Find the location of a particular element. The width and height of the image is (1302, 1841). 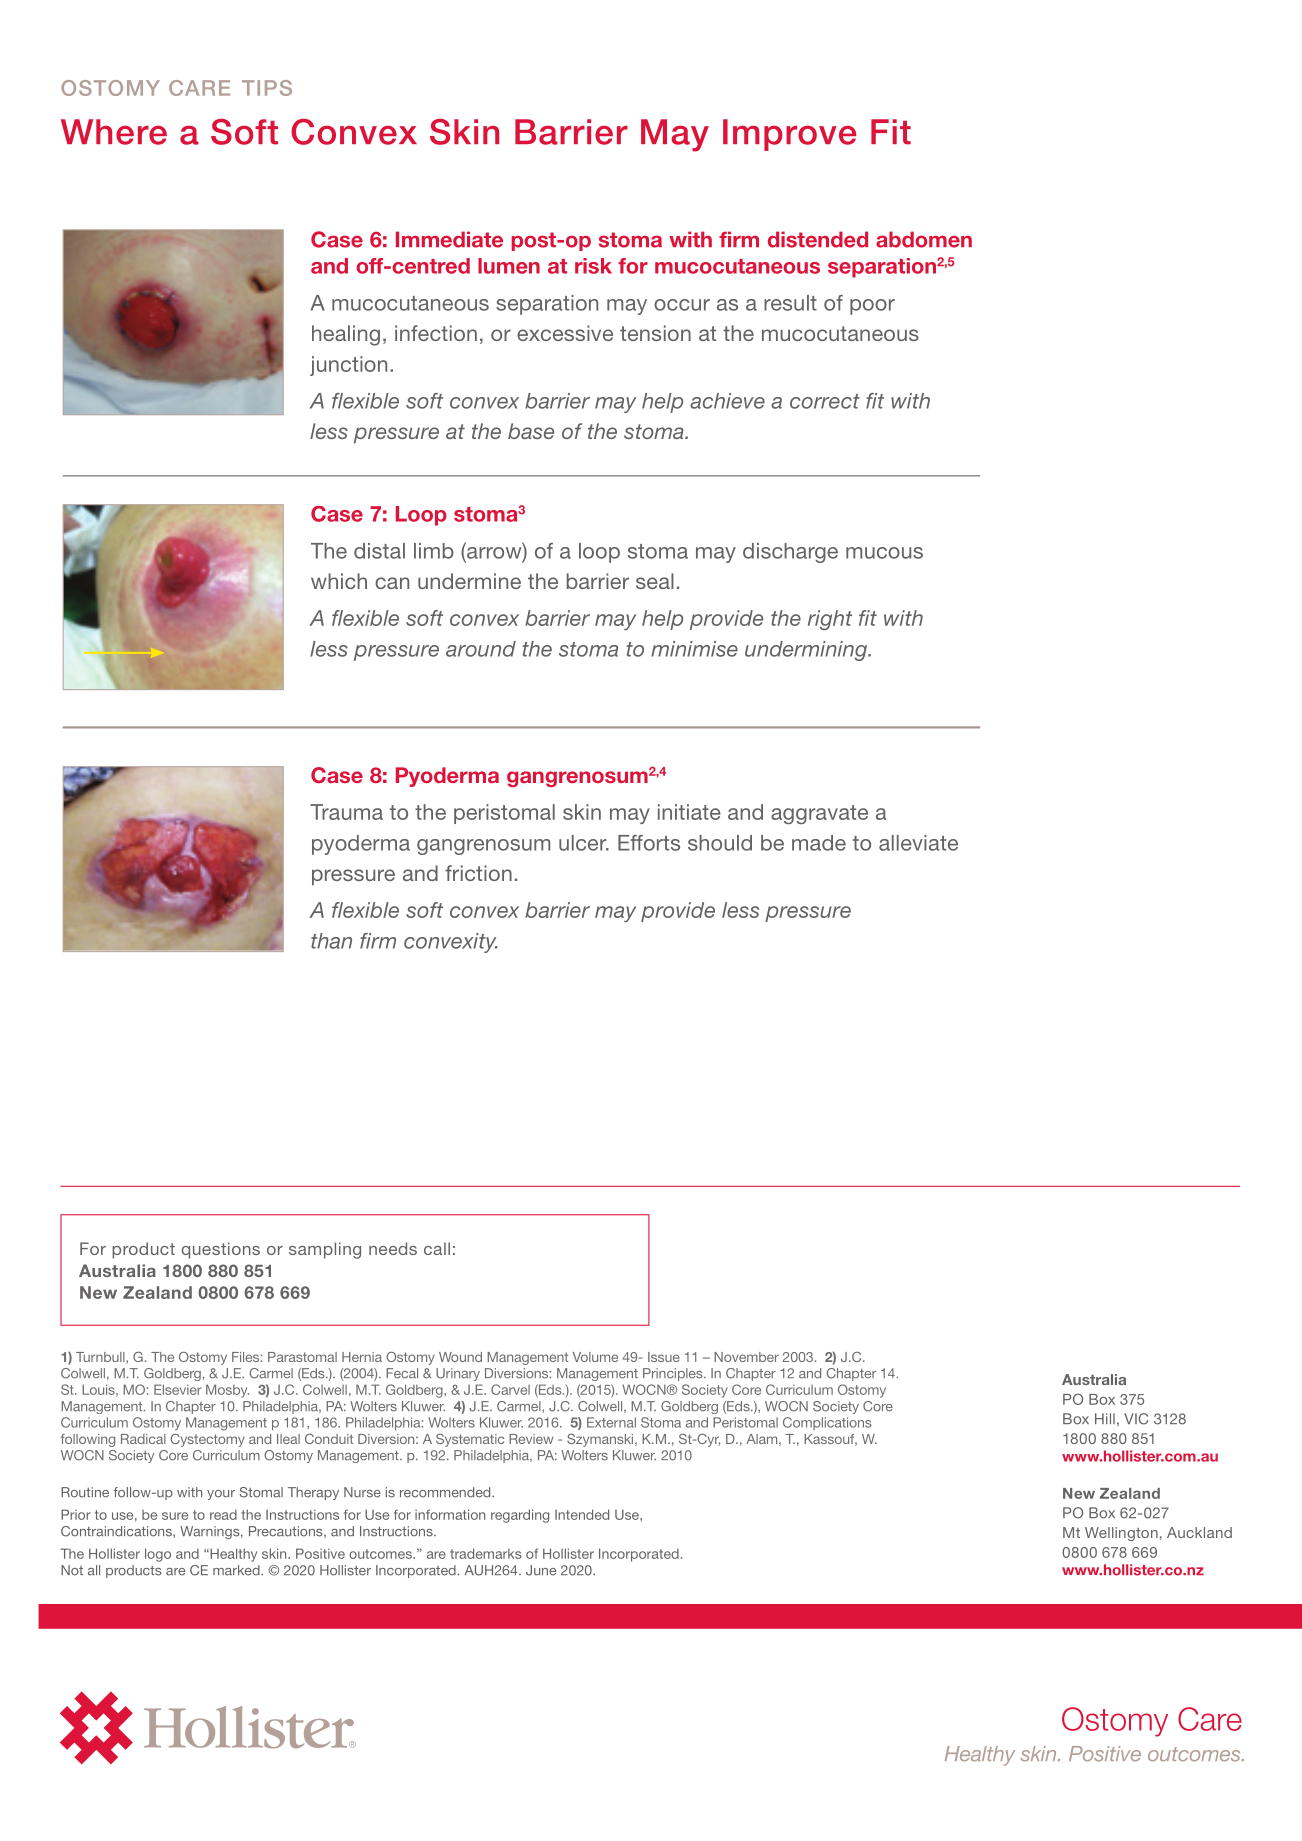

Intended is located at coordinates (582, 1514).
